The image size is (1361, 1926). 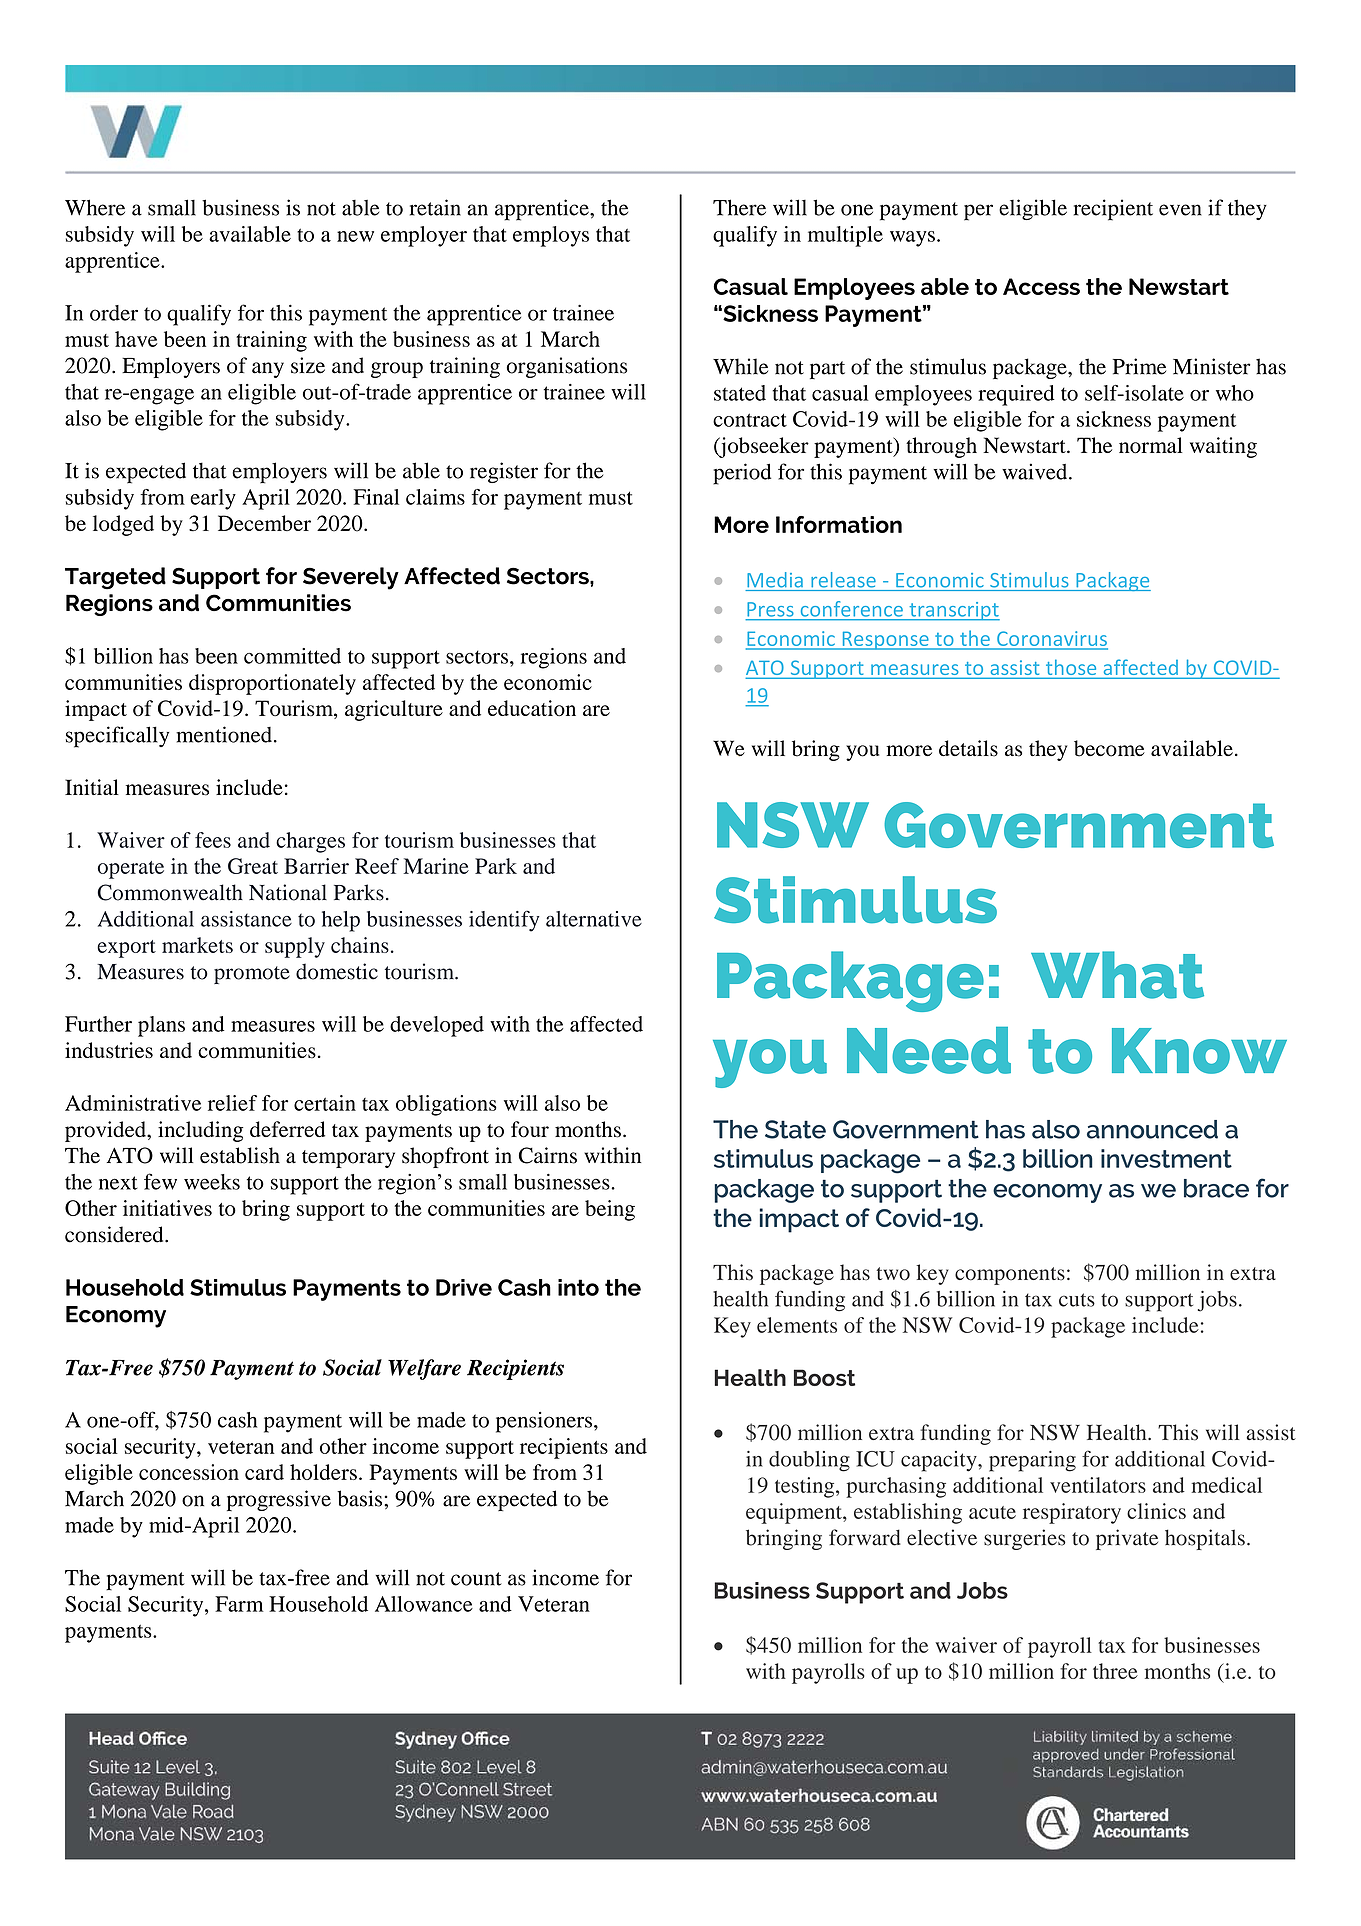 I want to click on Farm, so click(x=239, y=1604).
